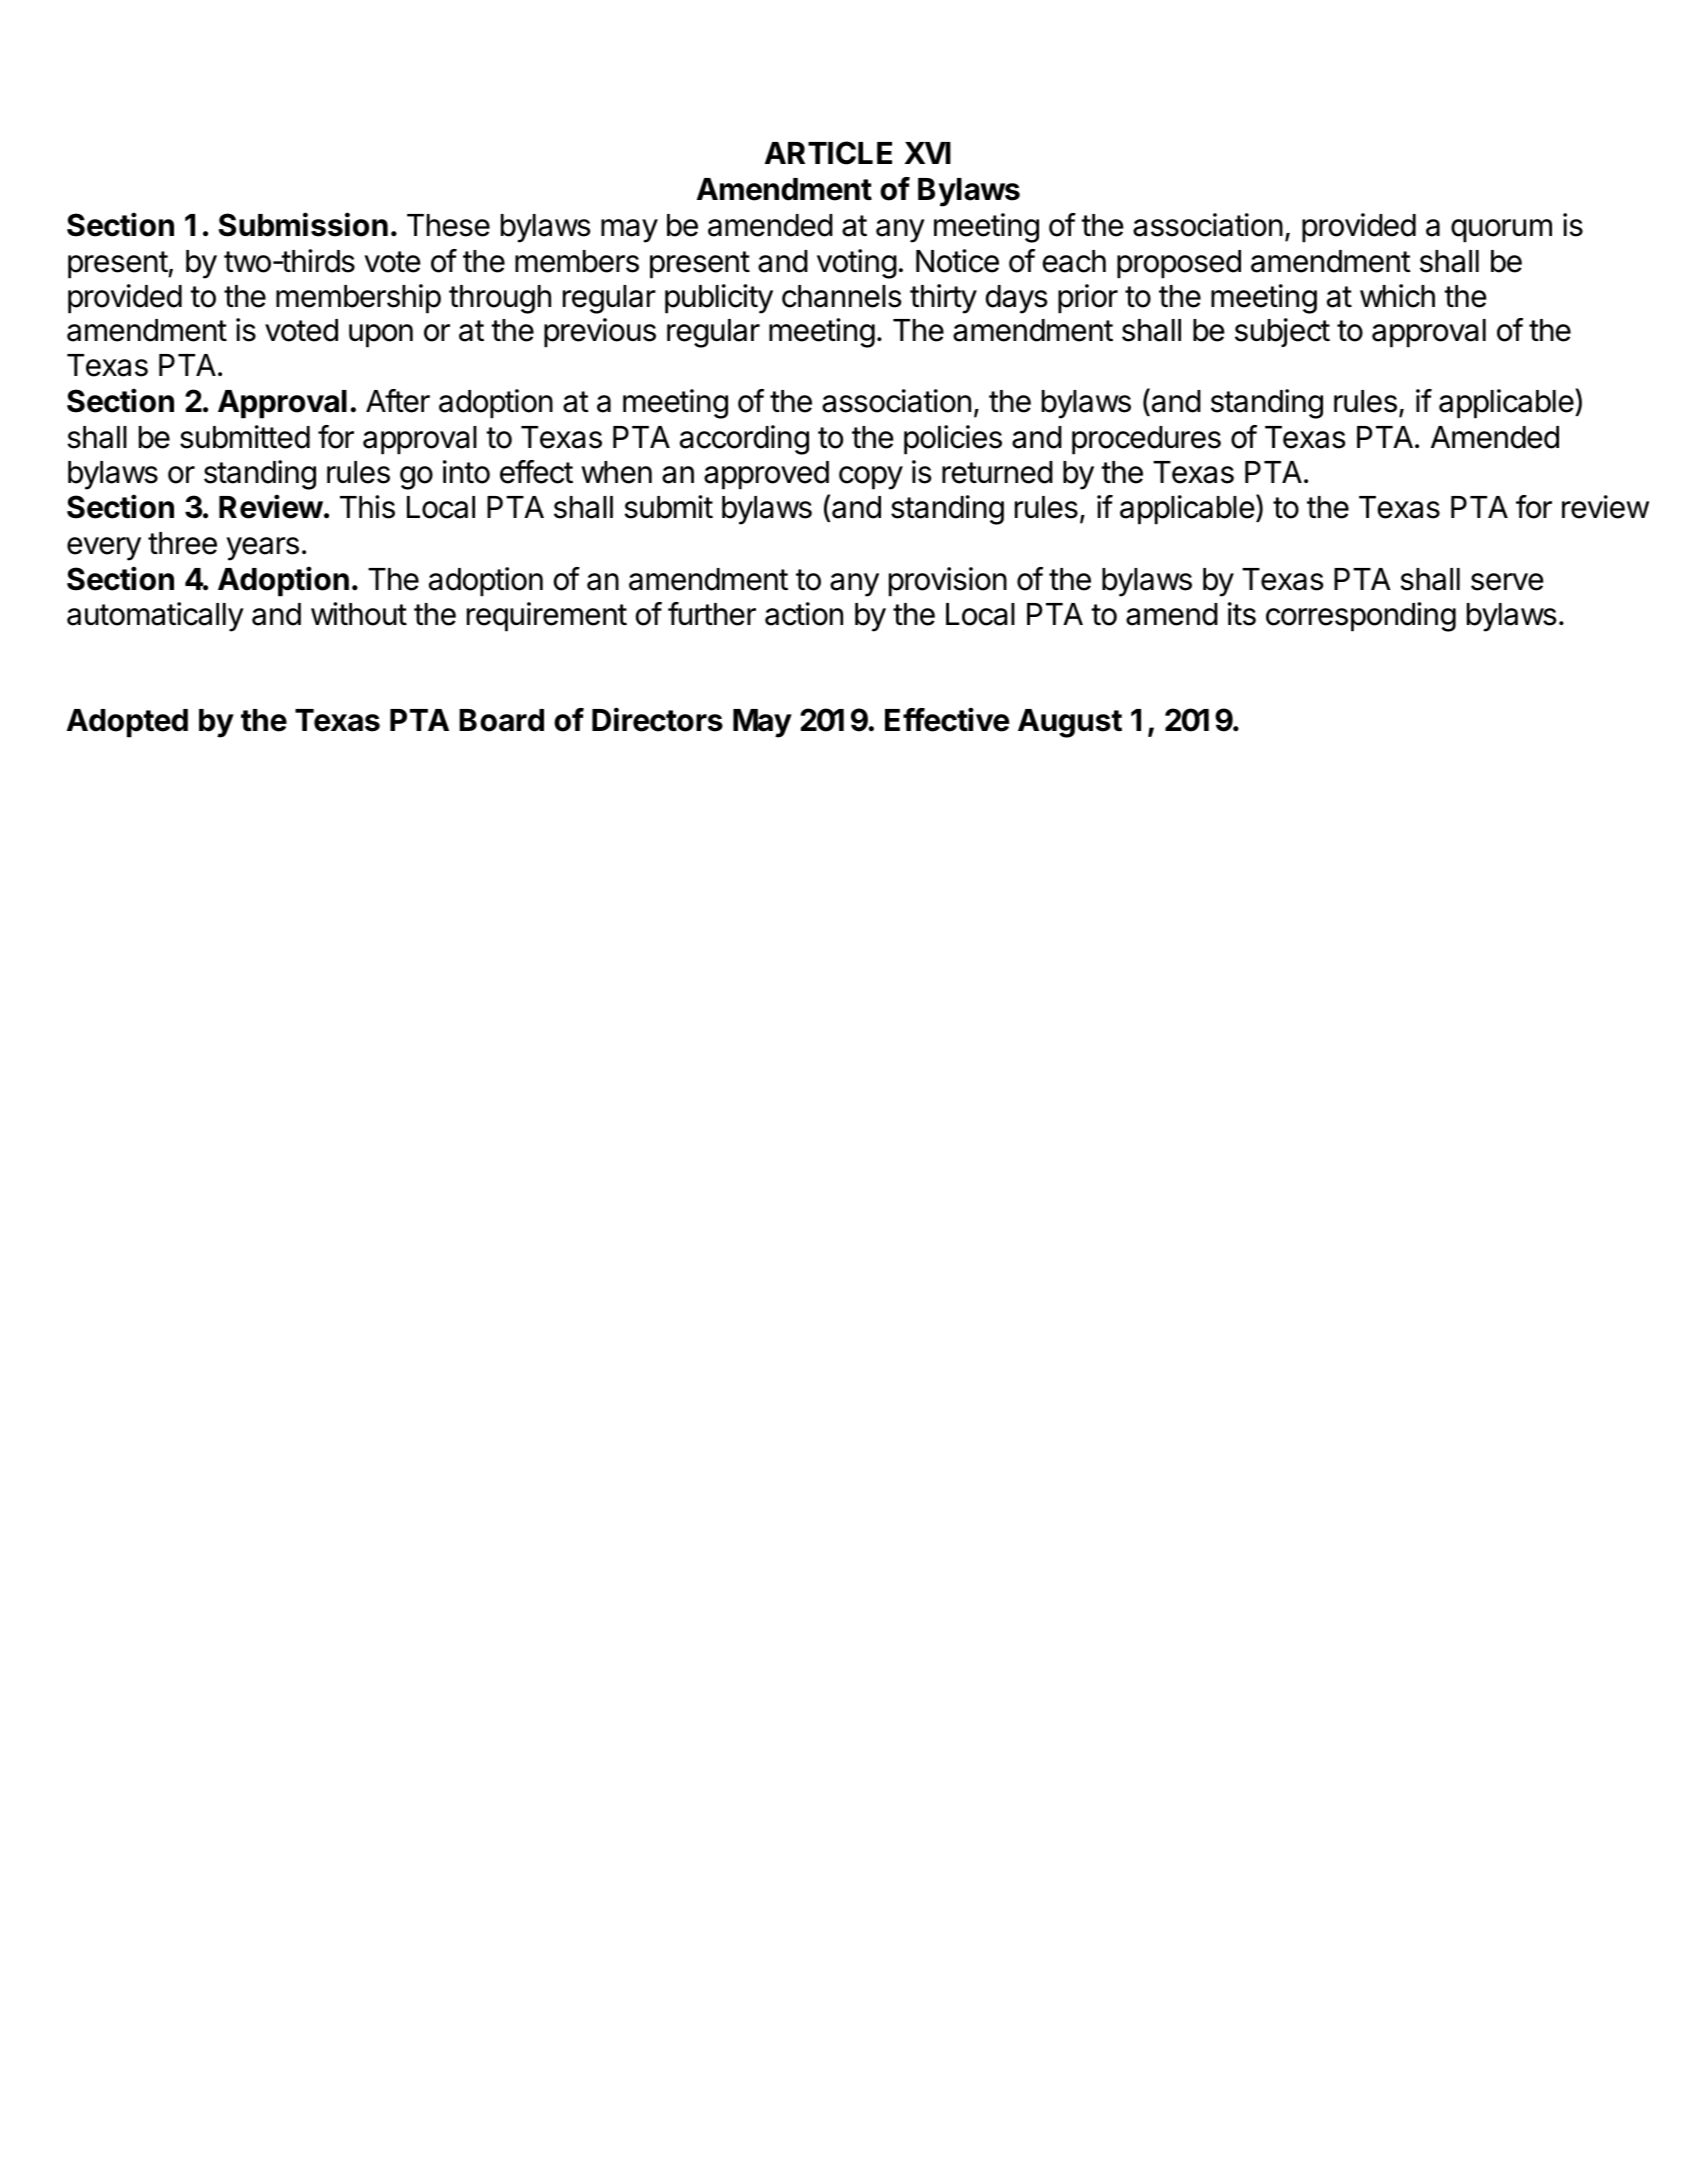 Image resolution: width=1683 pixels, height=2178 pixels. I want to click on Adopted, so click(127, 723).
